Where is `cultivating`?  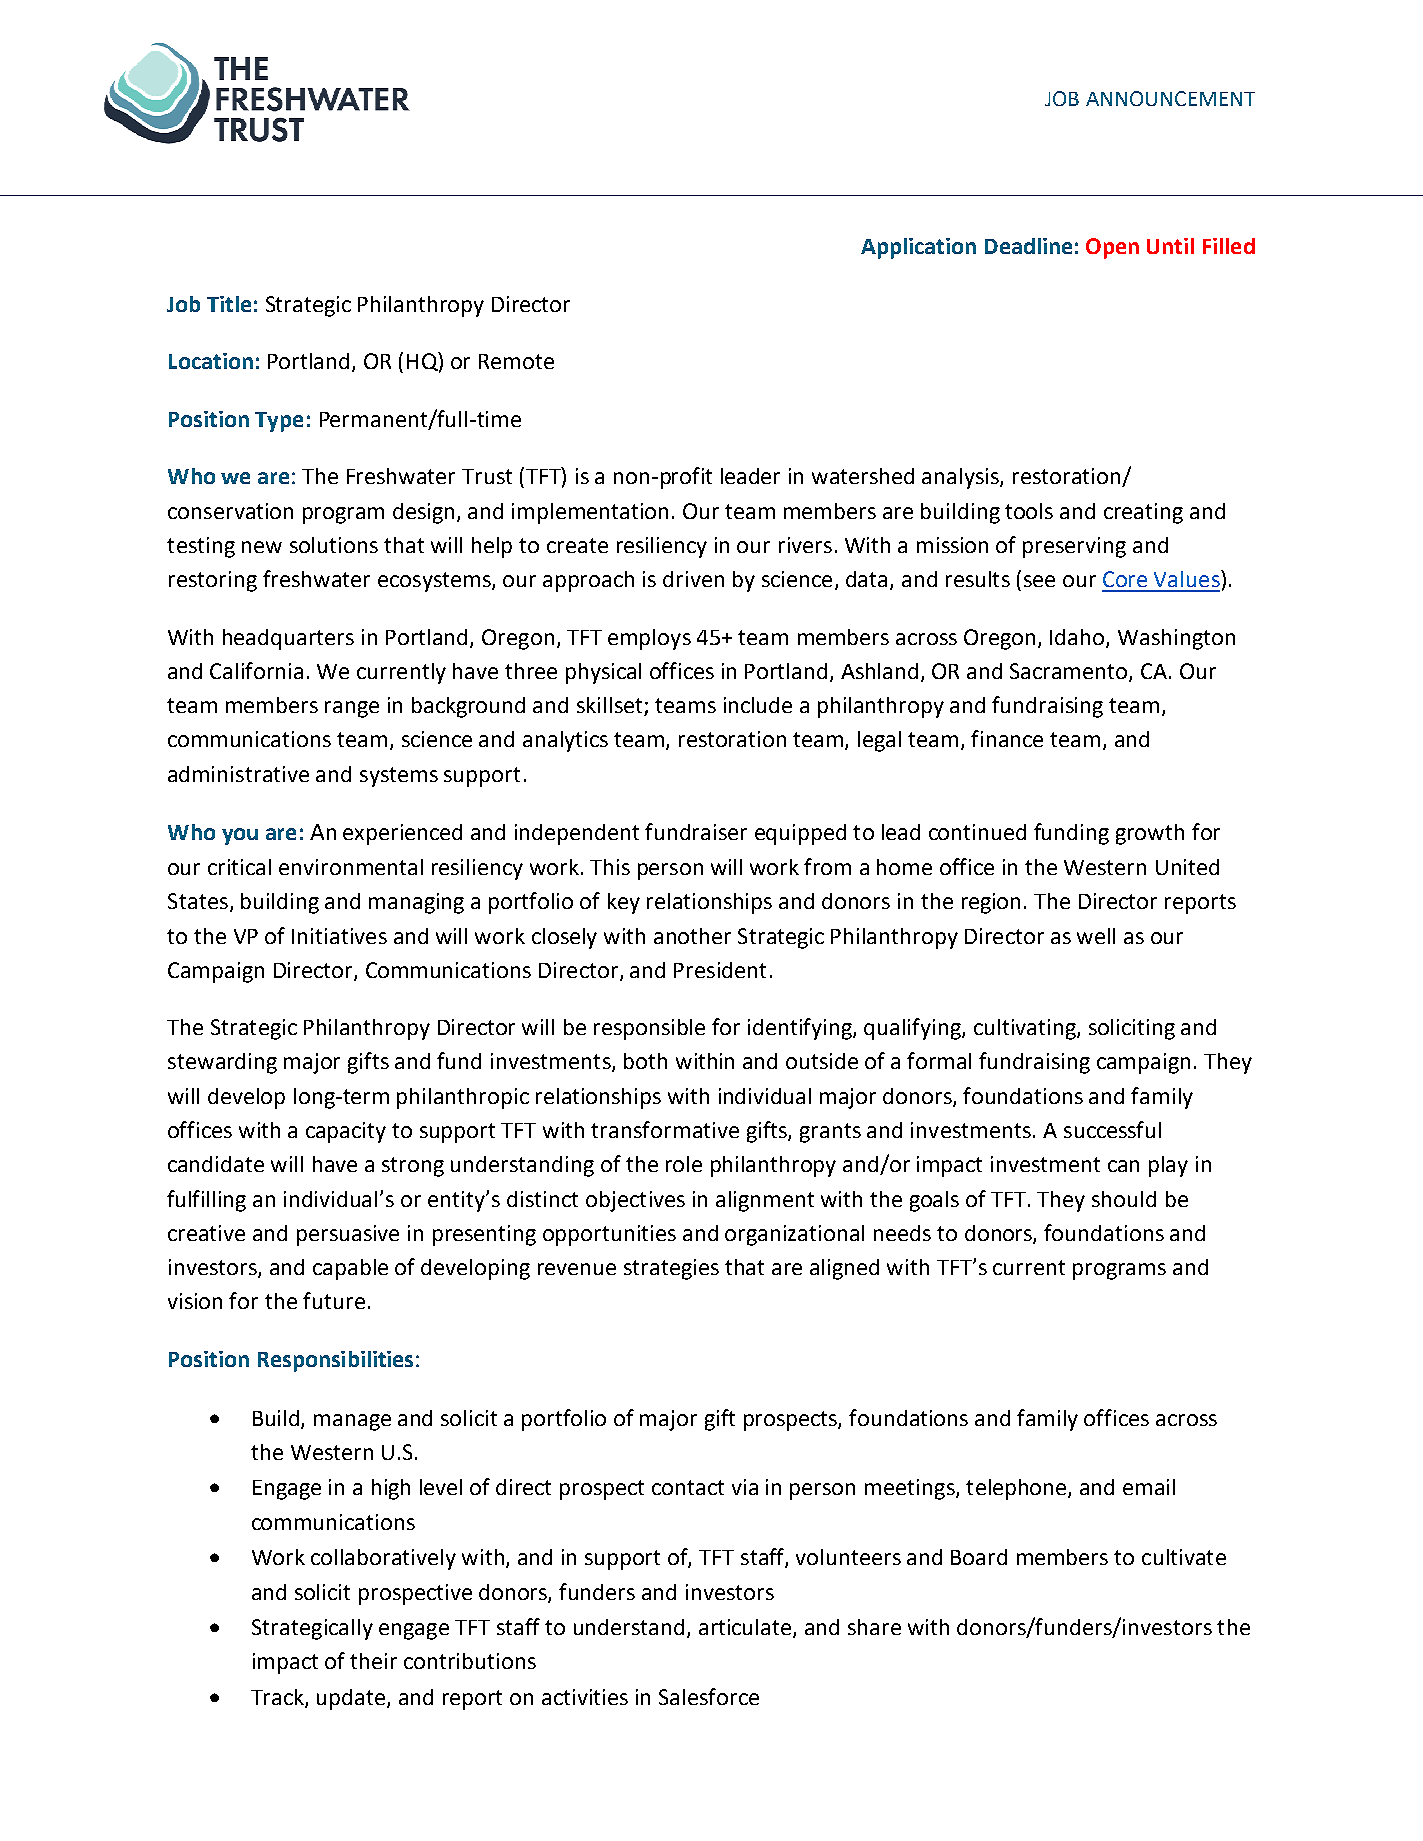
cultivating is located at coordinates (1026, 1029).
